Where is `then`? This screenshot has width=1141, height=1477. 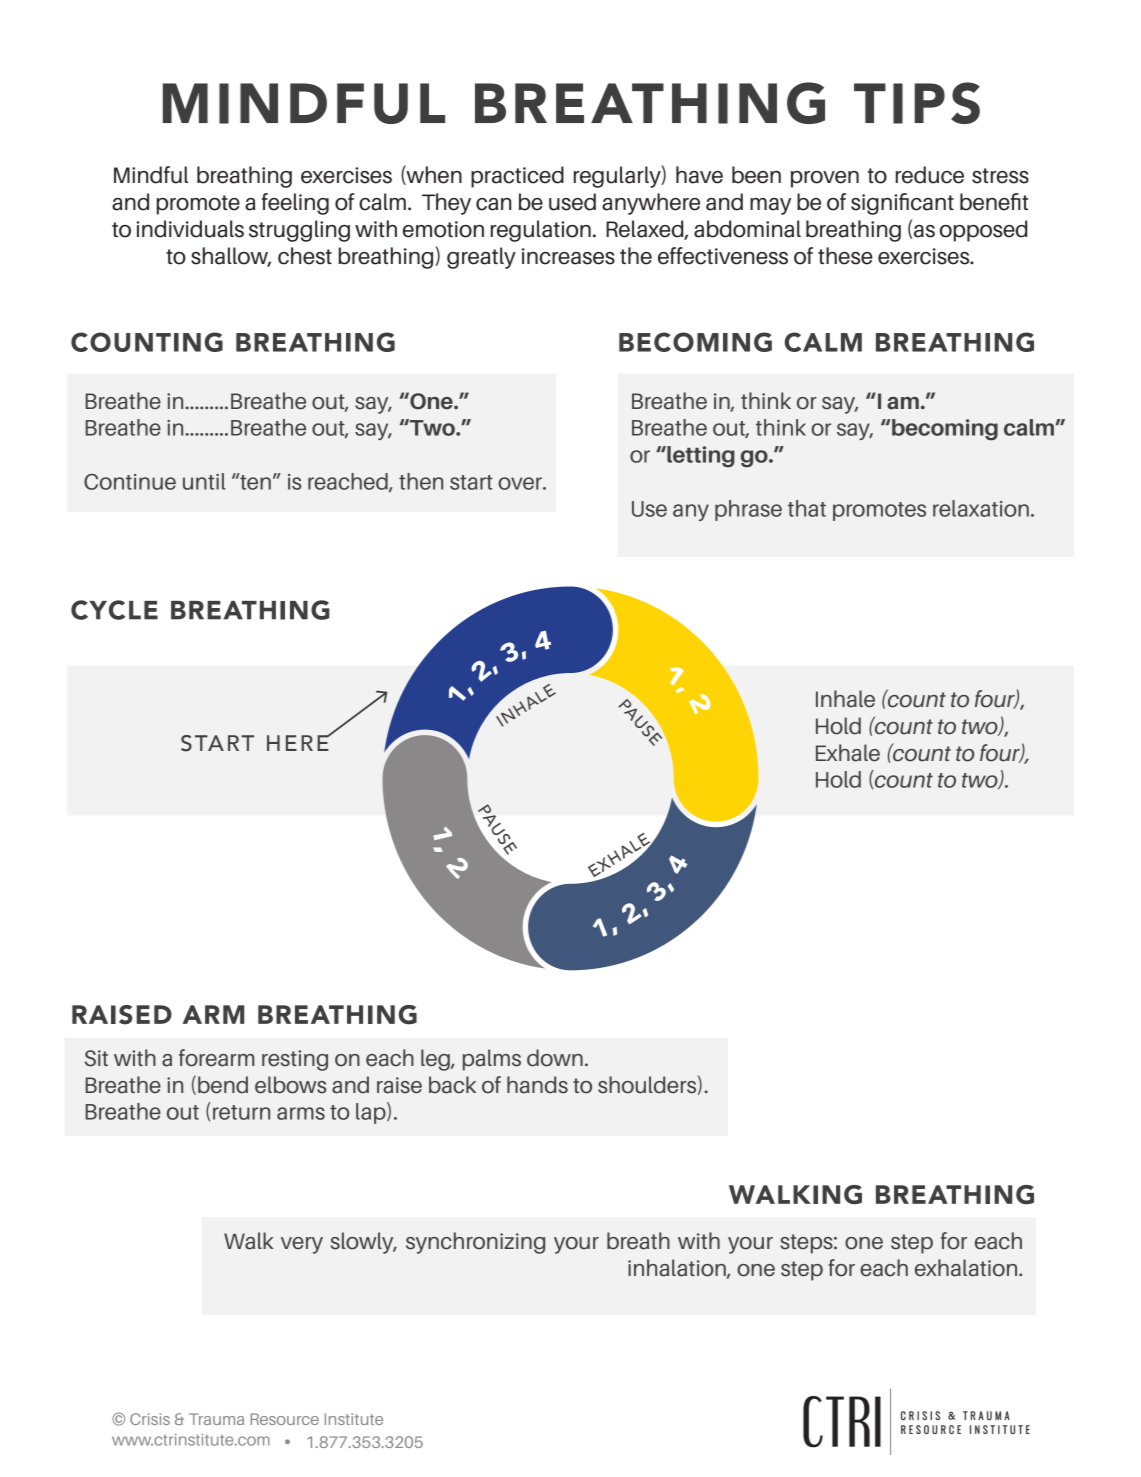 then is located at coordinates (421, 481).
